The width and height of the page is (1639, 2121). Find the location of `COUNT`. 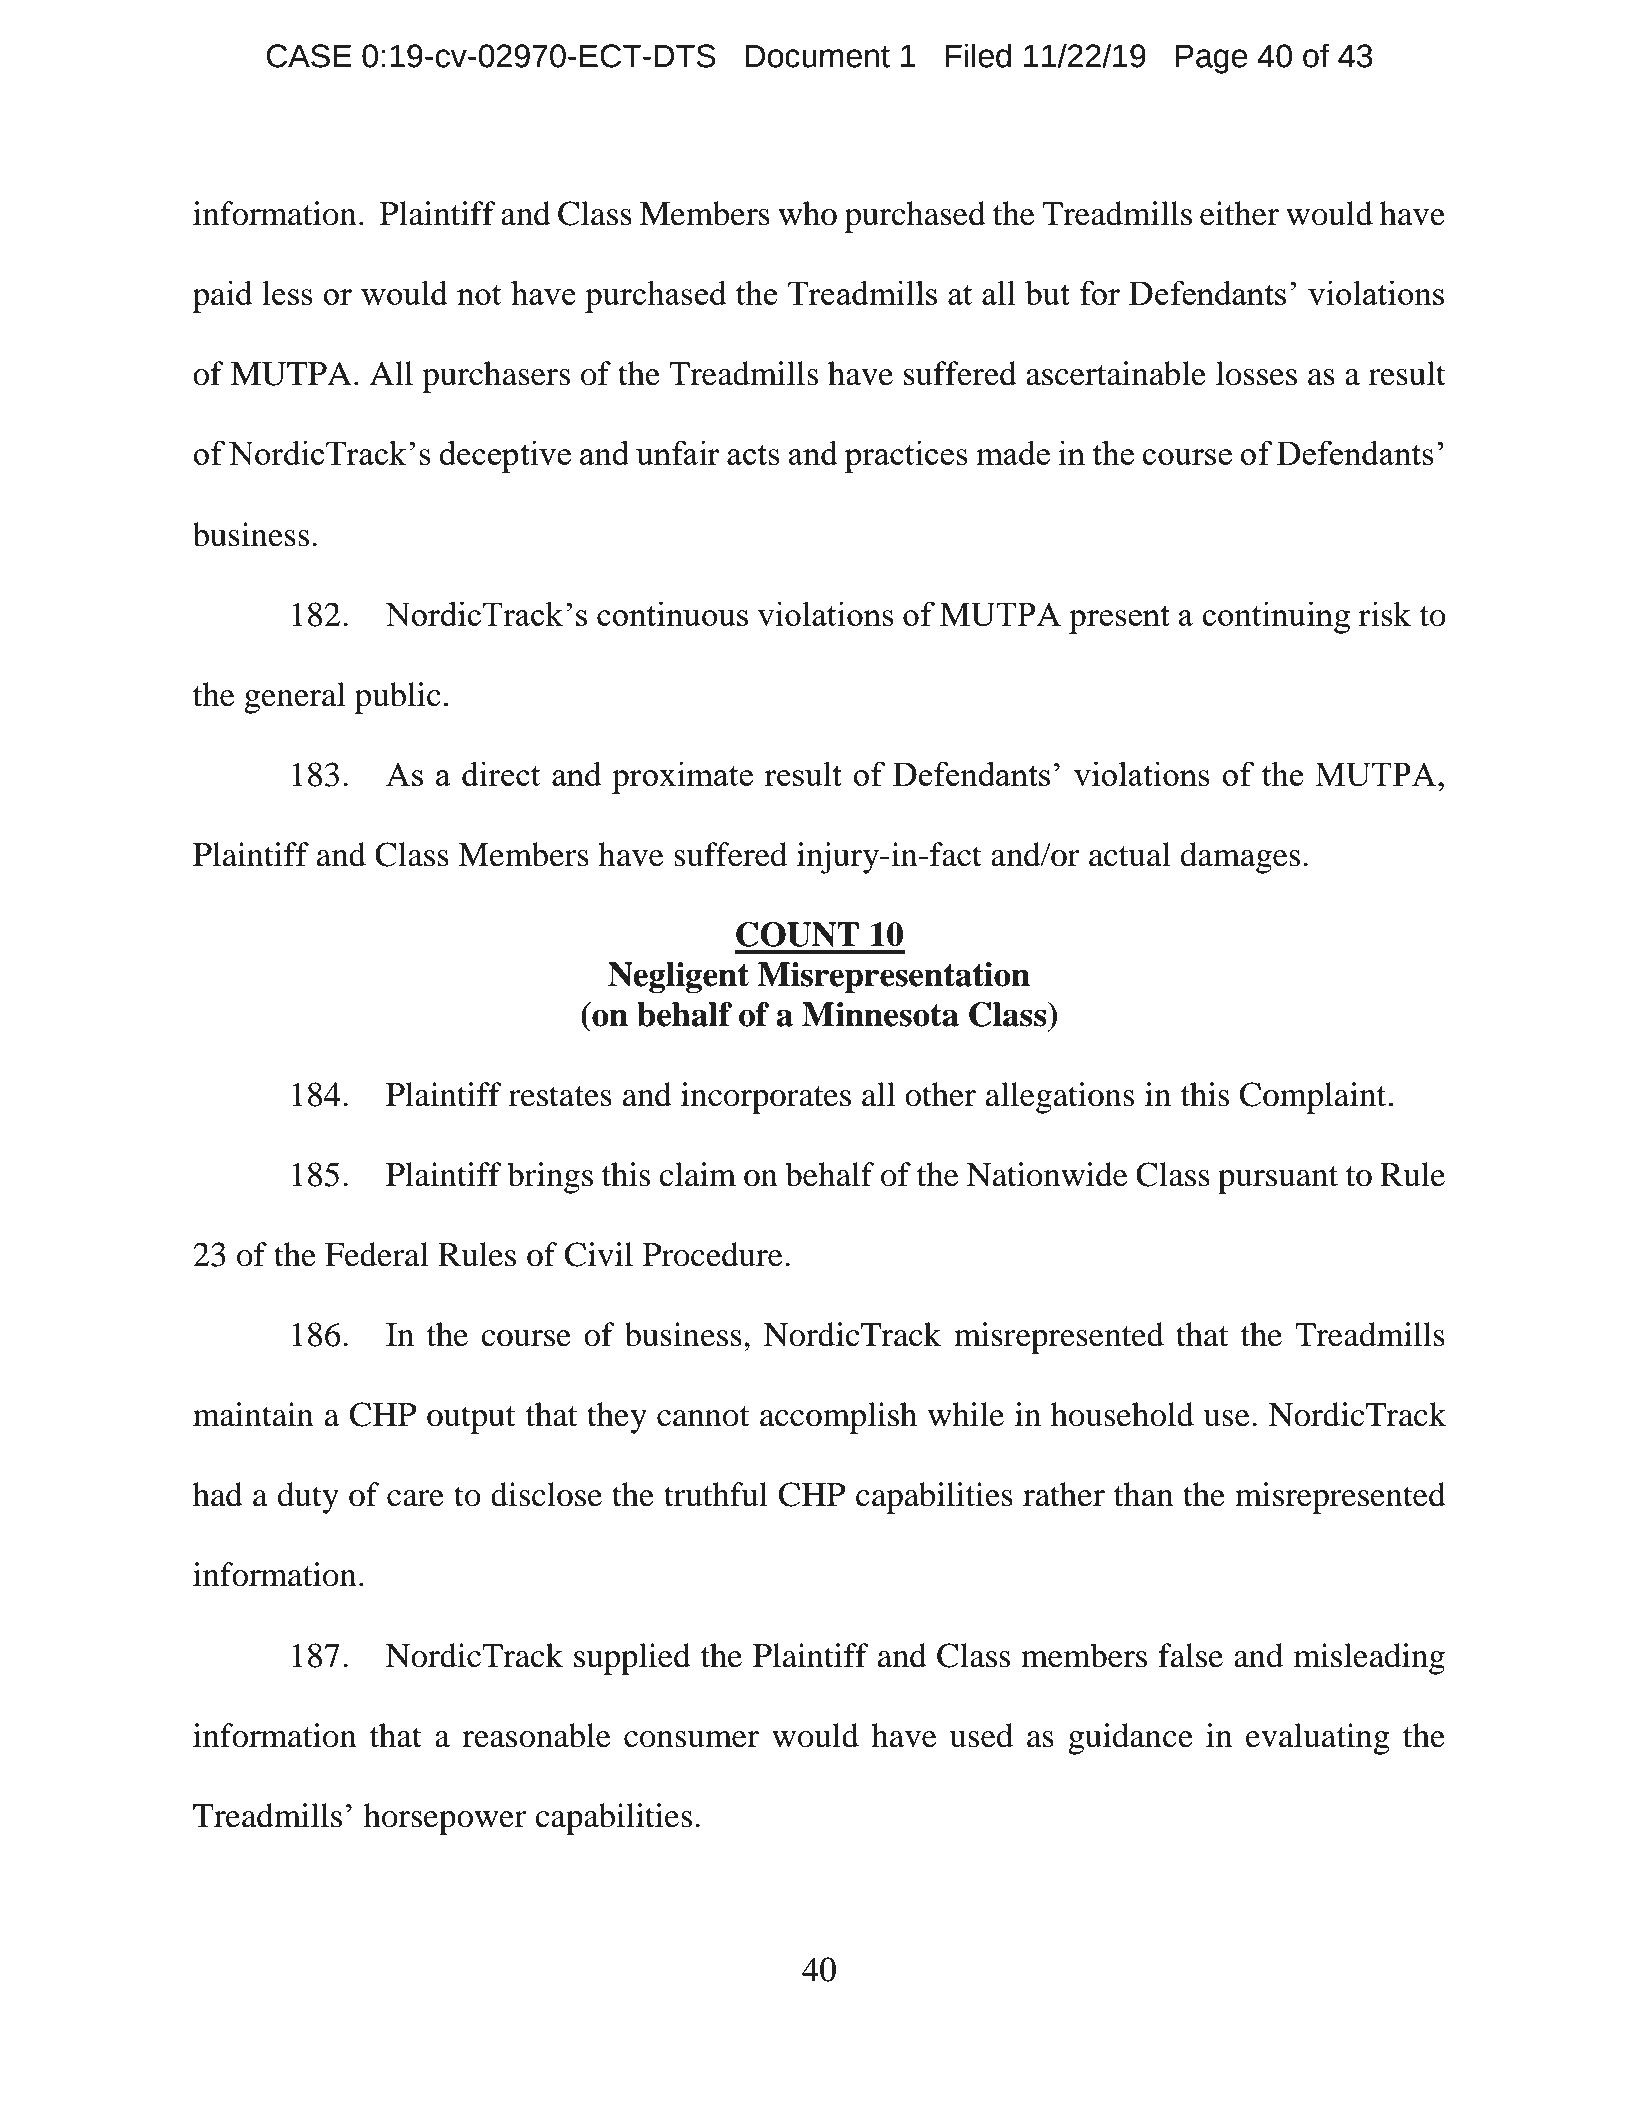

COUNT is located at coordinates (797, 934).
